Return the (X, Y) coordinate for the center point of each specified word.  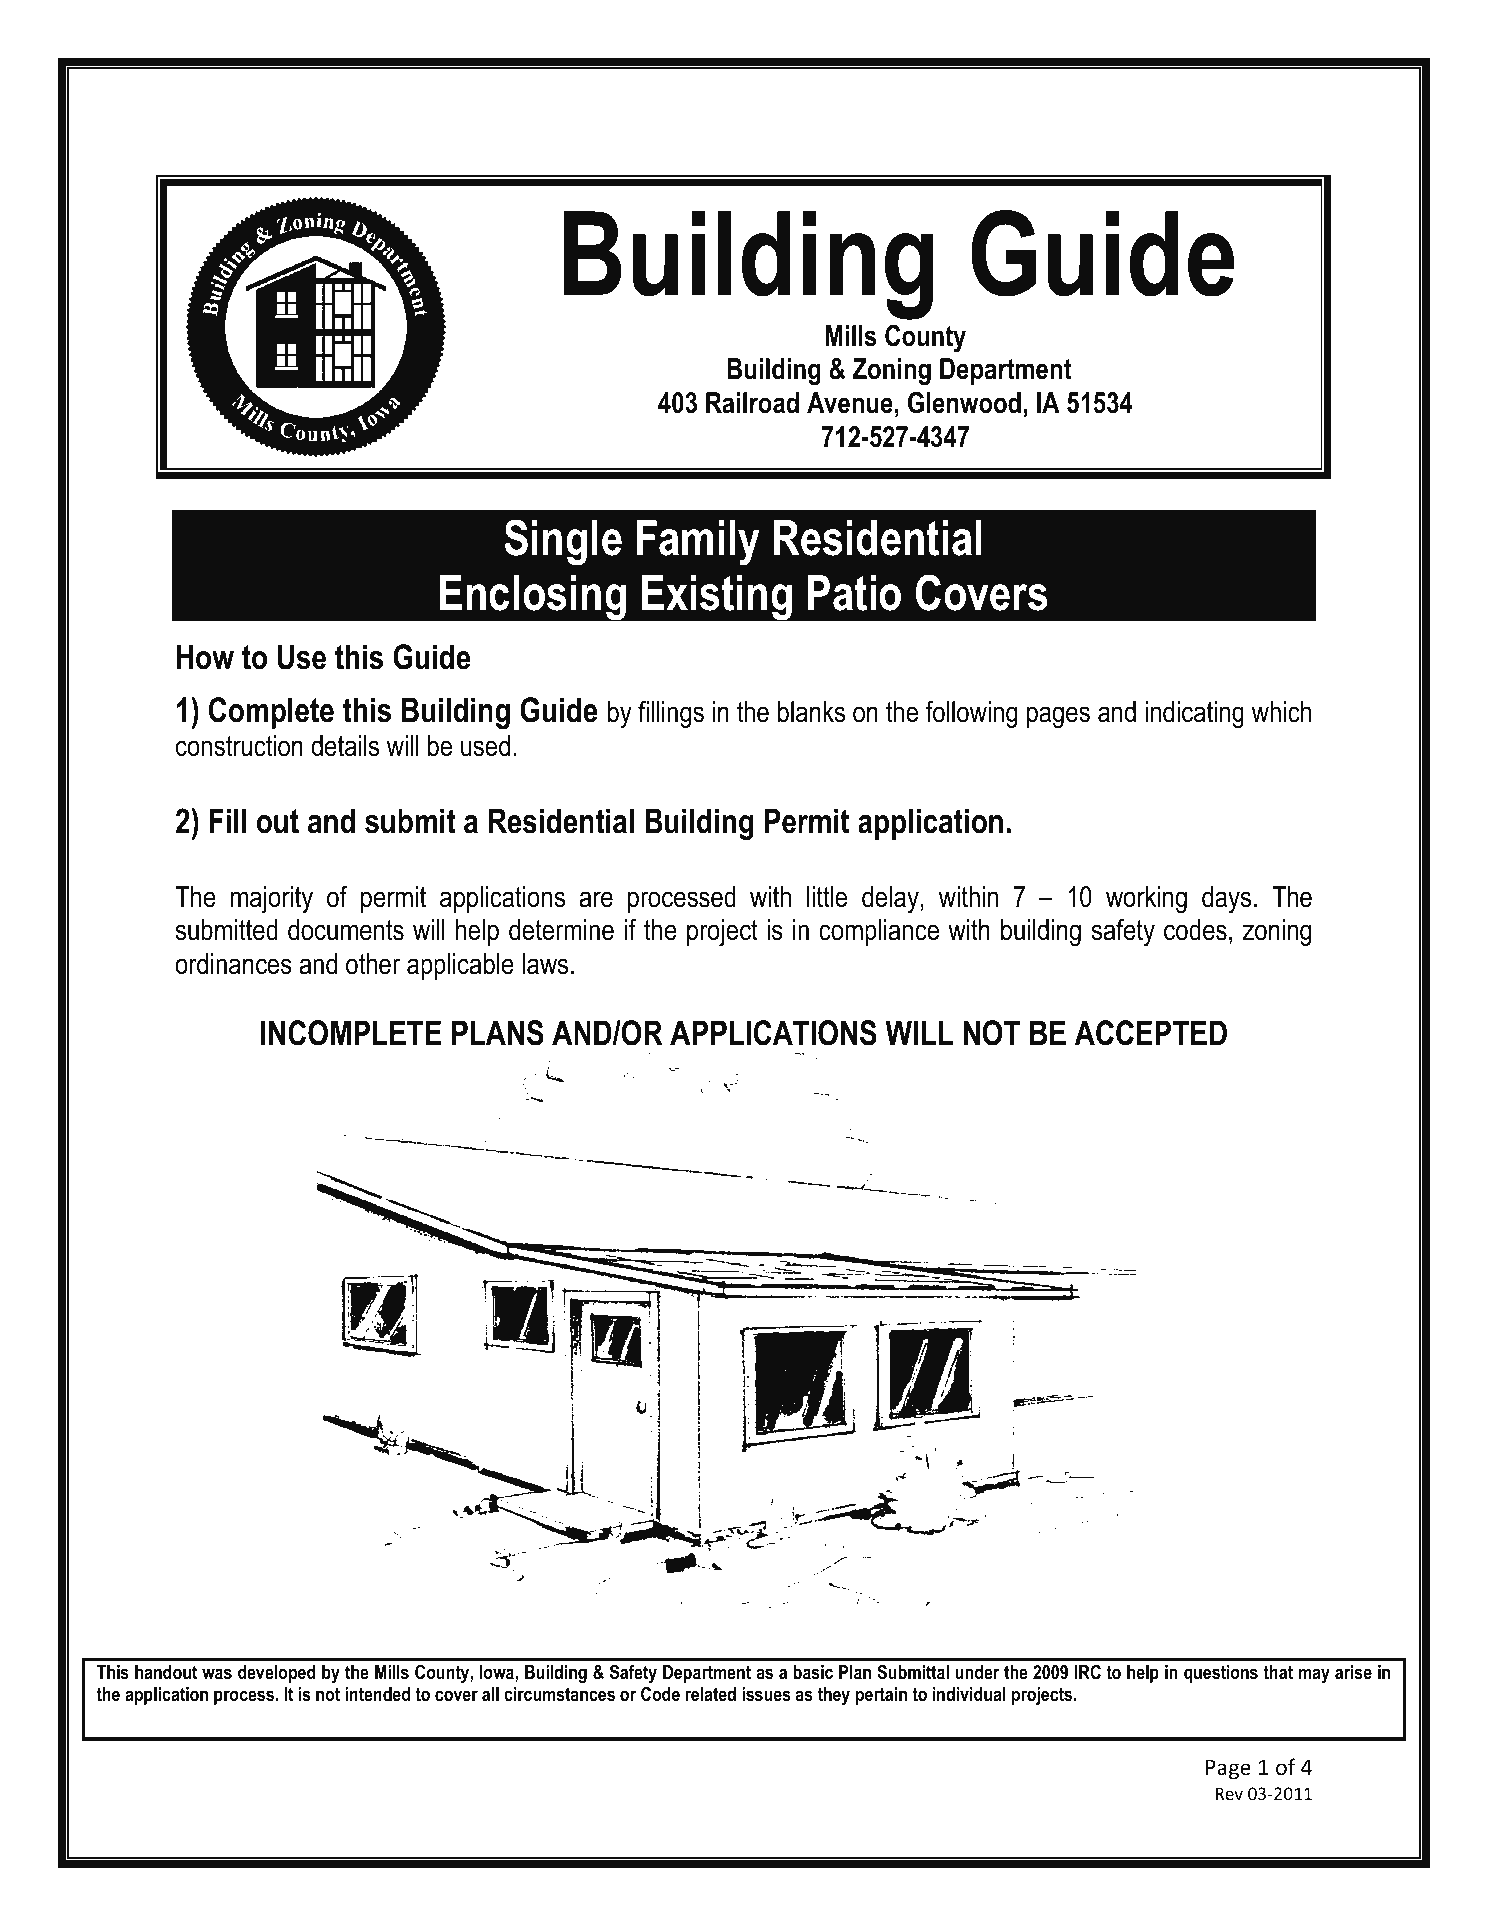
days (1226, 899)
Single (563, 542)
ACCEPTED (1151, 1033)
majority (272, 899)
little (827, 897)
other (373, 964)
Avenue (850, 403)
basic (813, 1672)
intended (377, 1694)
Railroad (752, 403)
